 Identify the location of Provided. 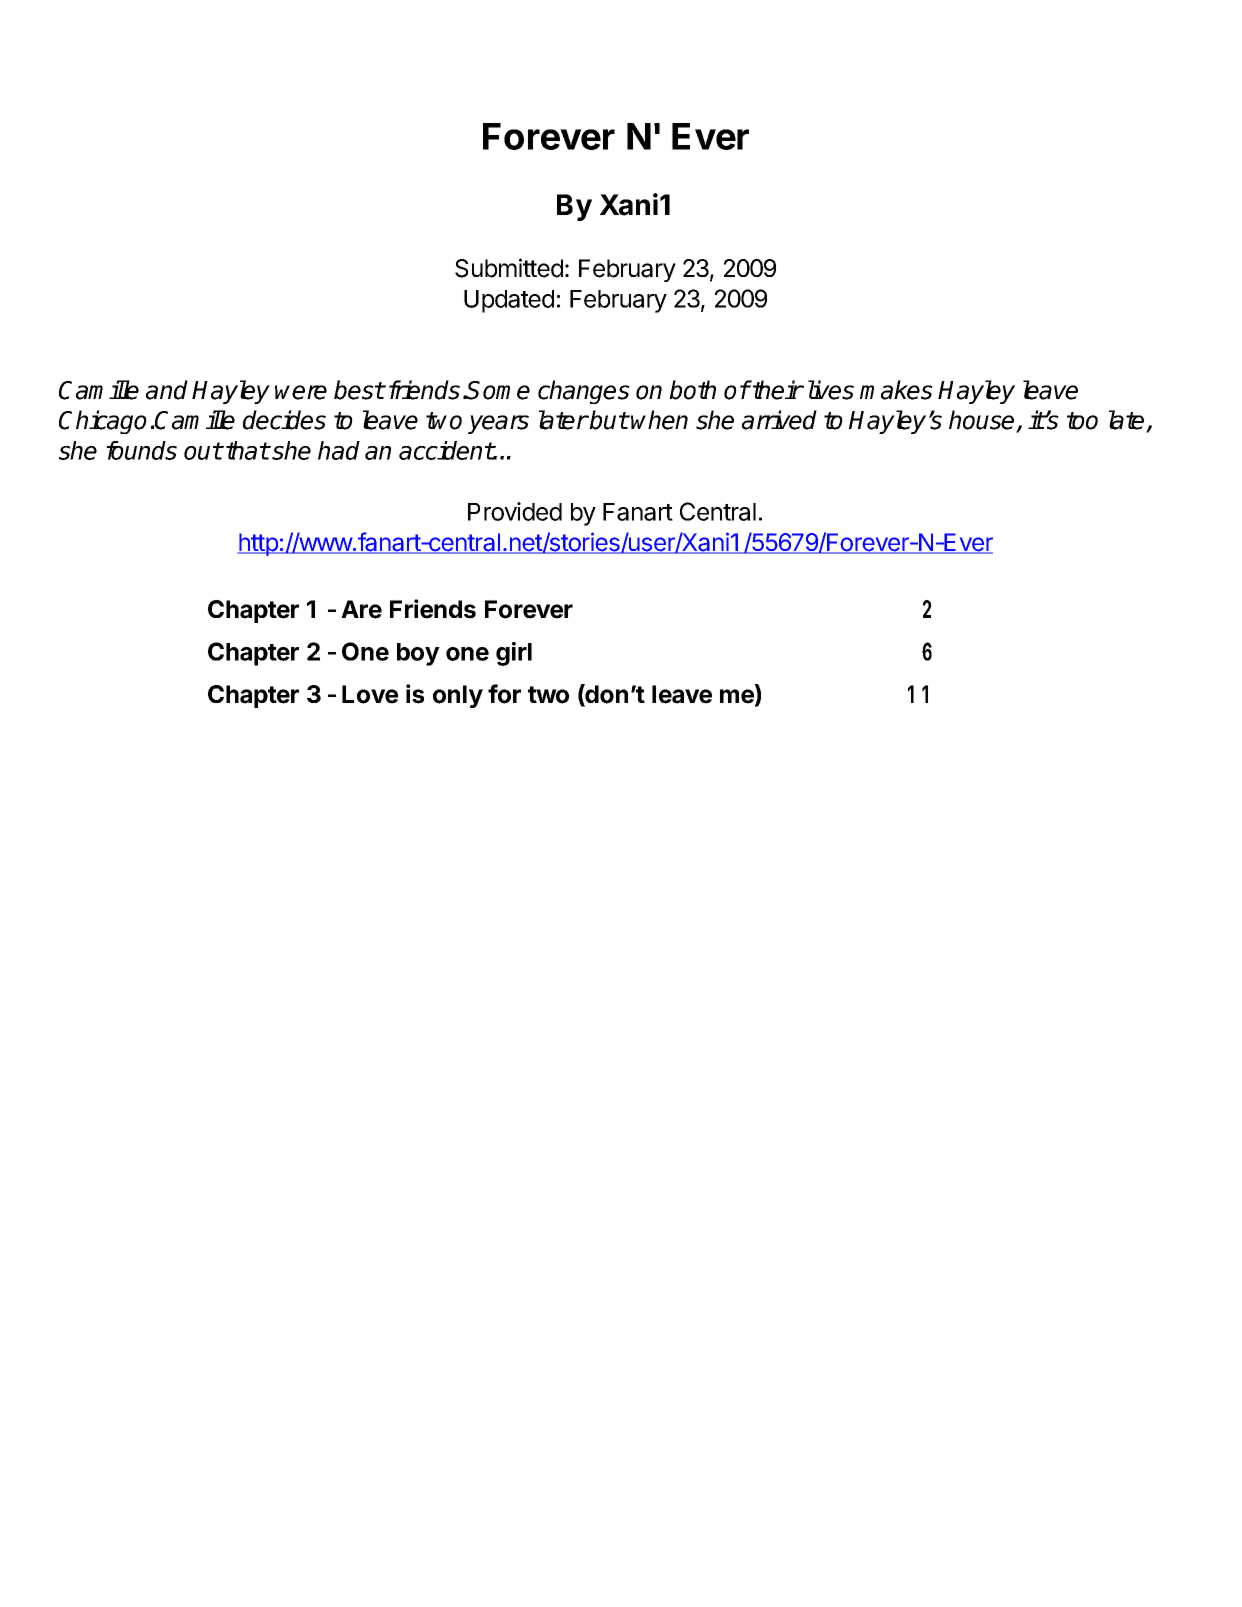
(515, 511).
